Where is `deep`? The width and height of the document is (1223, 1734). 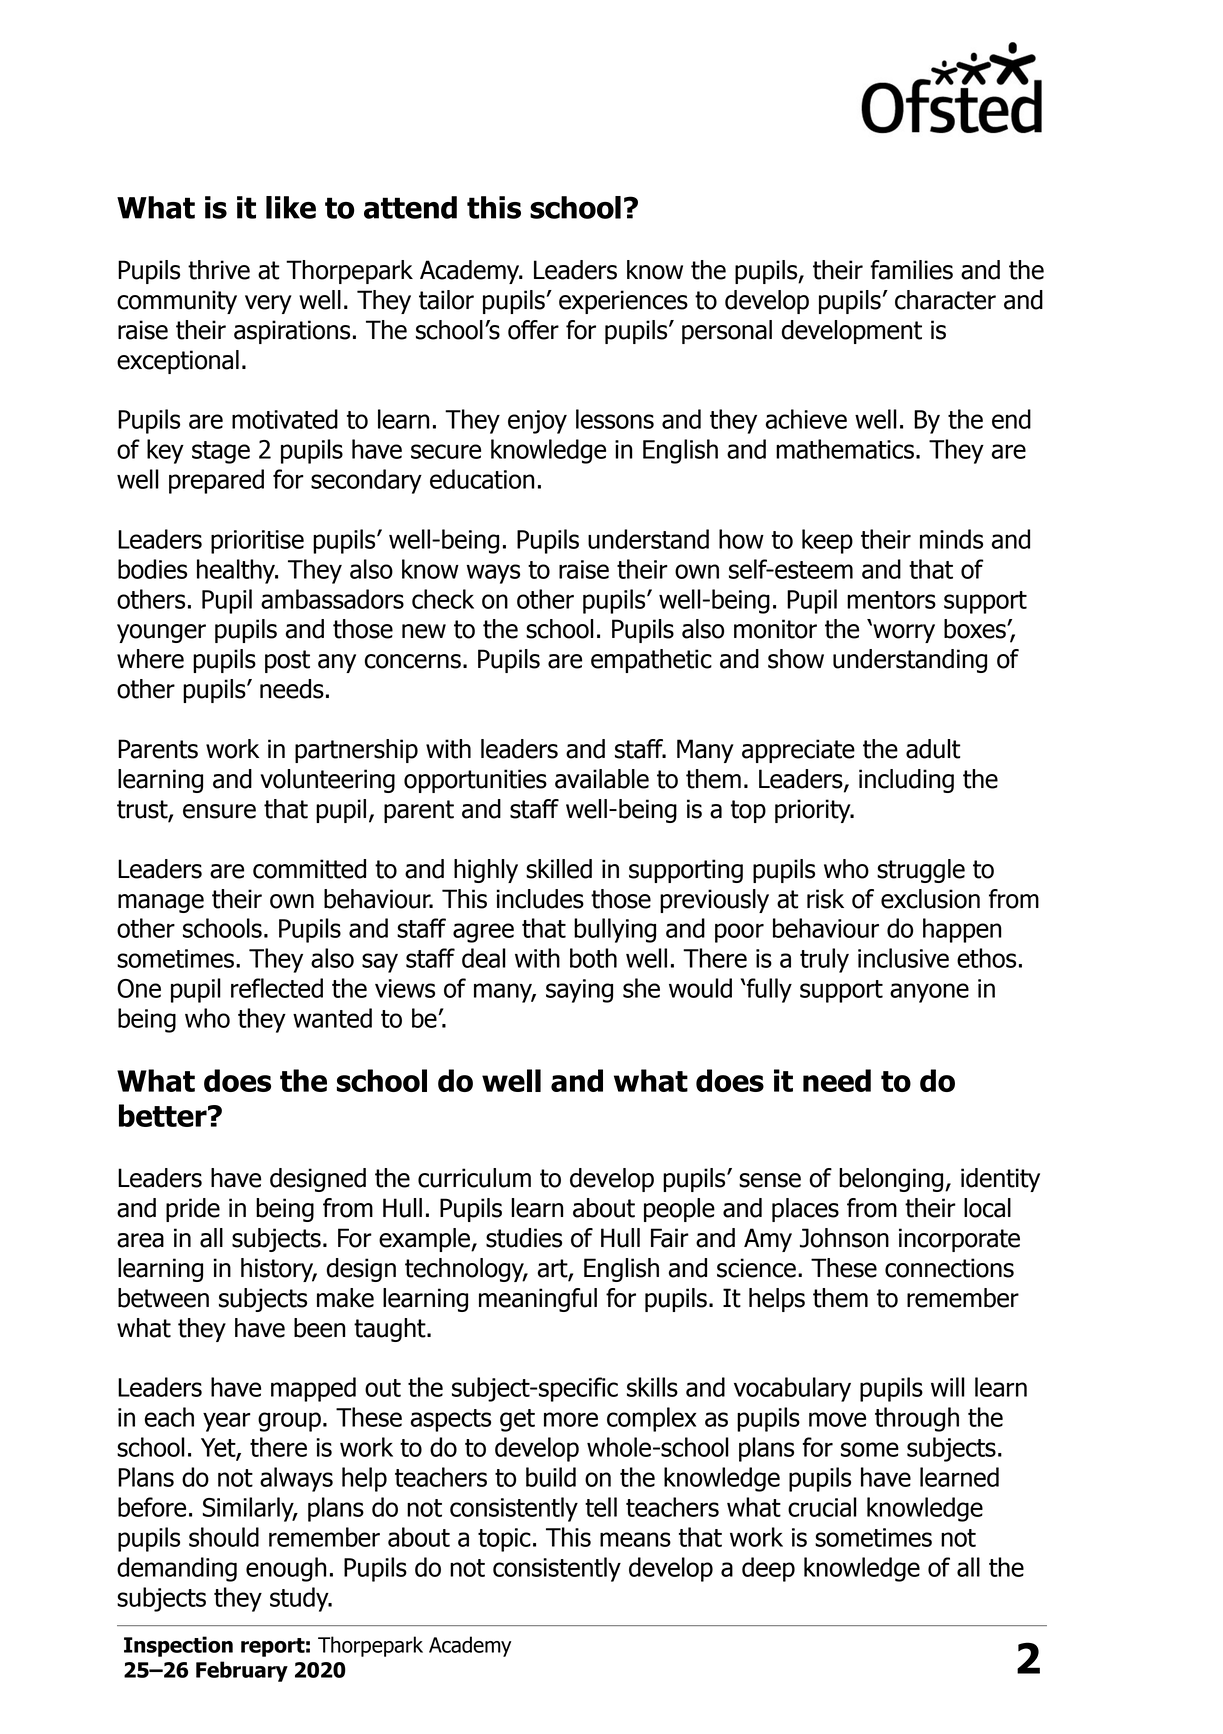
deep is located at coordinates (768, 1569).
